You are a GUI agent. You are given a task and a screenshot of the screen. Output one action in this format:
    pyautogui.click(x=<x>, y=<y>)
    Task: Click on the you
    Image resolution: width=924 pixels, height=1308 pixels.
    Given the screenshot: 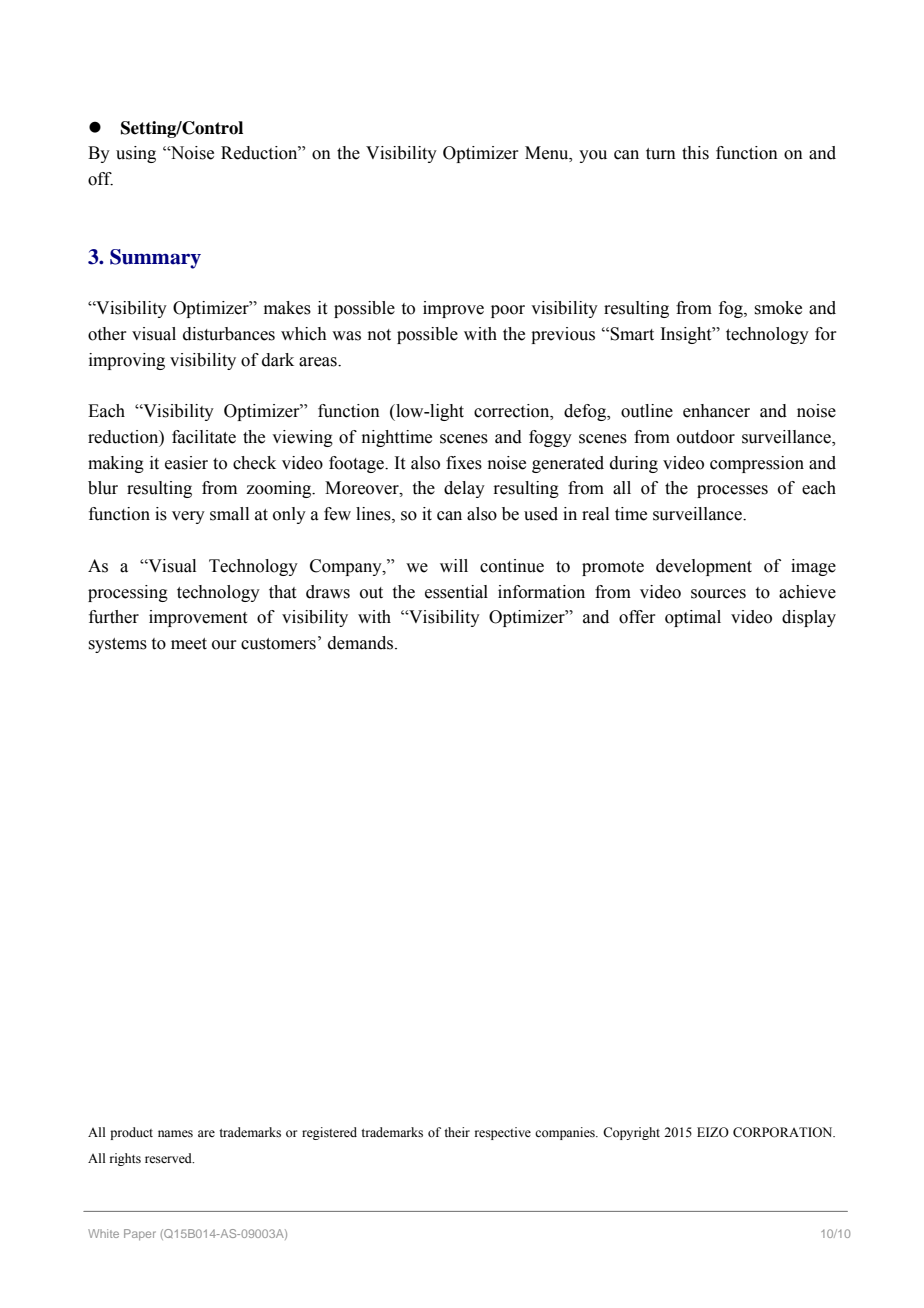 What is the action you would take?
    pyautogui.click(x=593, y=156)
